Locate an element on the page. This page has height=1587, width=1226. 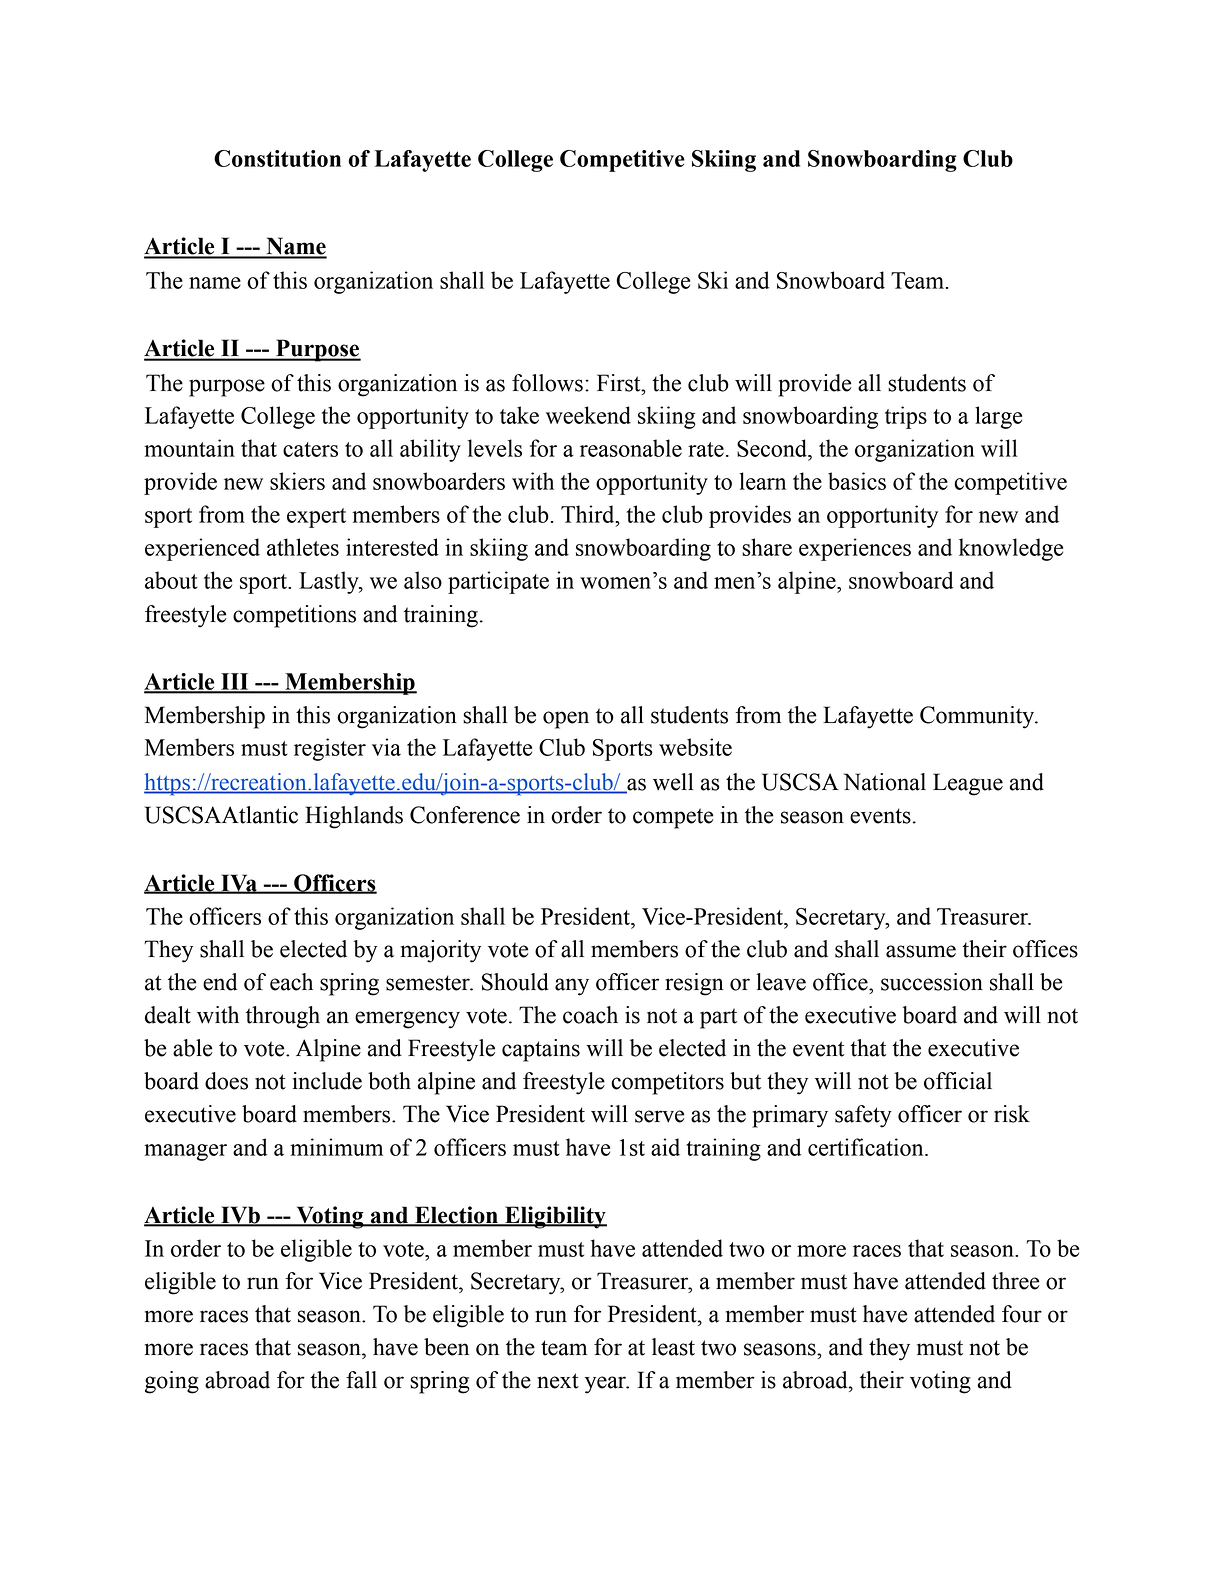
year is located at coordinates (606, 1385).
